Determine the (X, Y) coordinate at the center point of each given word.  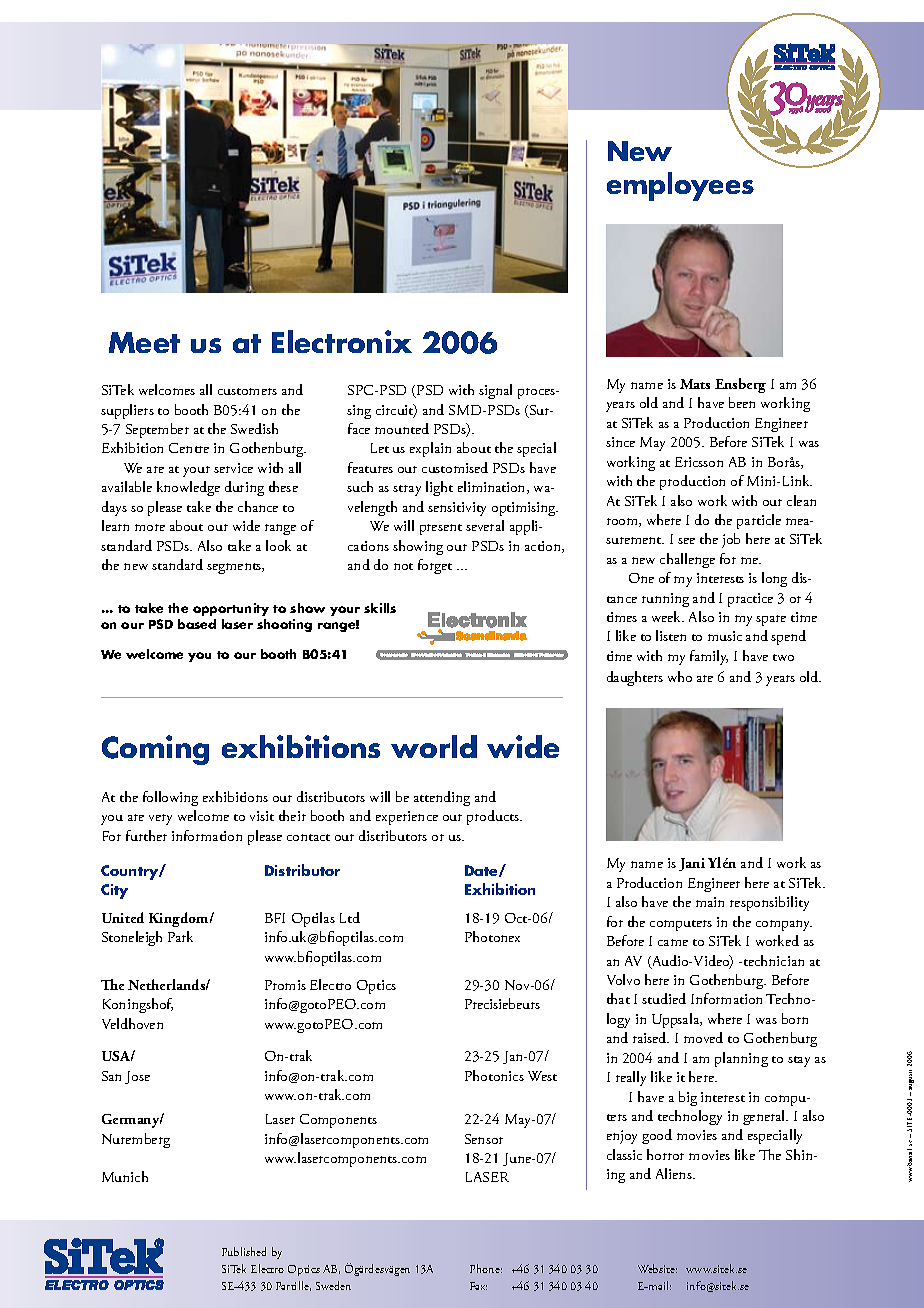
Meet (144, 342)
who (680, 676)
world (434, 746)
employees (680, 186)
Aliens (675, 1173)
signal (495, 391)
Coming (155, 750)
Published (244, 1251)
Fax (478, 1286)
